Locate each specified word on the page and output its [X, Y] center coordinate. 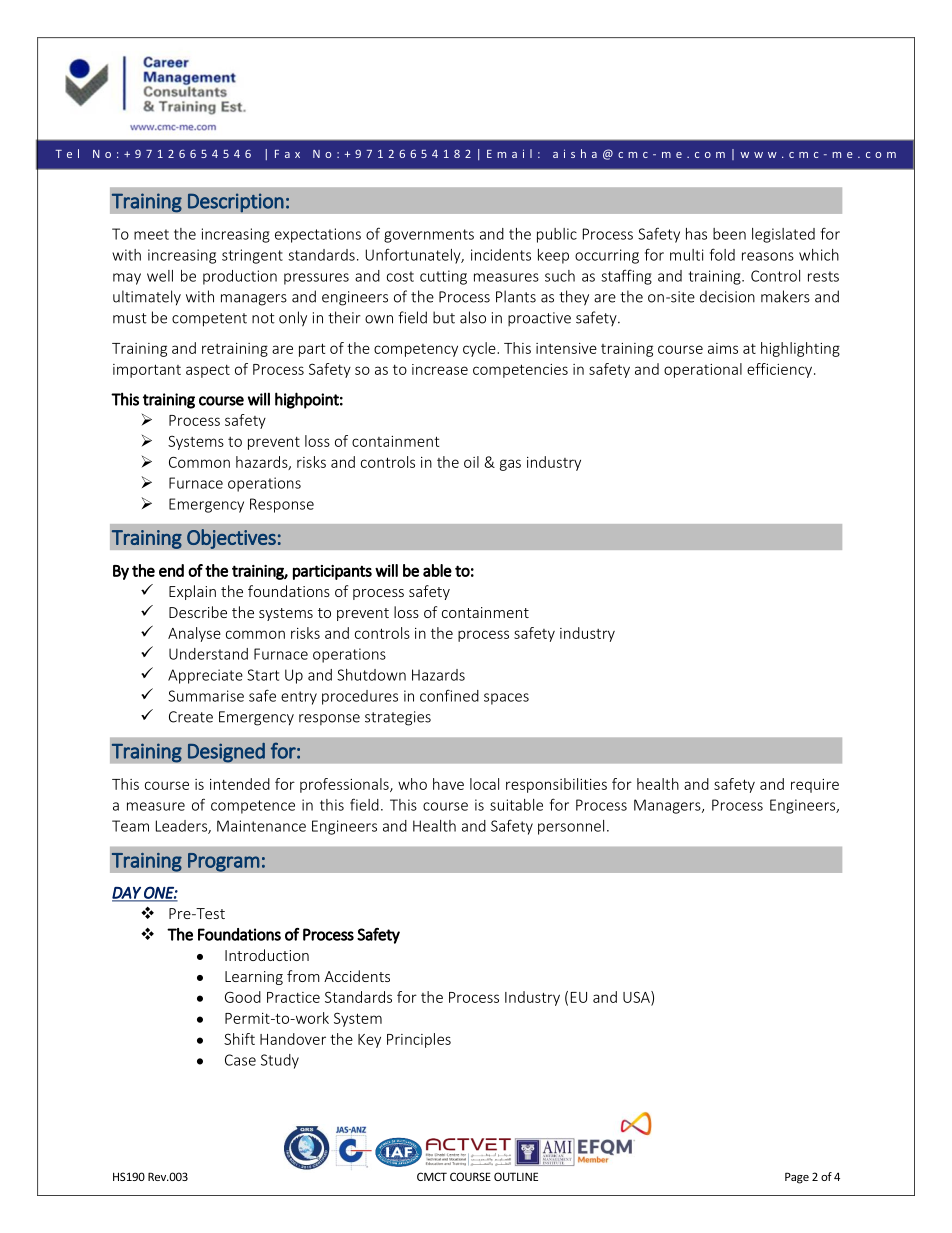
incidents [501, 255]
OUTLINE [516, 1176]
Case [240, 1060]
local [484, 784]
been [729, 234]
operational [703, 370]
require [815, 786]
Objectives [232, 539]
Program [224, 862]
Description [236, 203]
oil [471, 462]
